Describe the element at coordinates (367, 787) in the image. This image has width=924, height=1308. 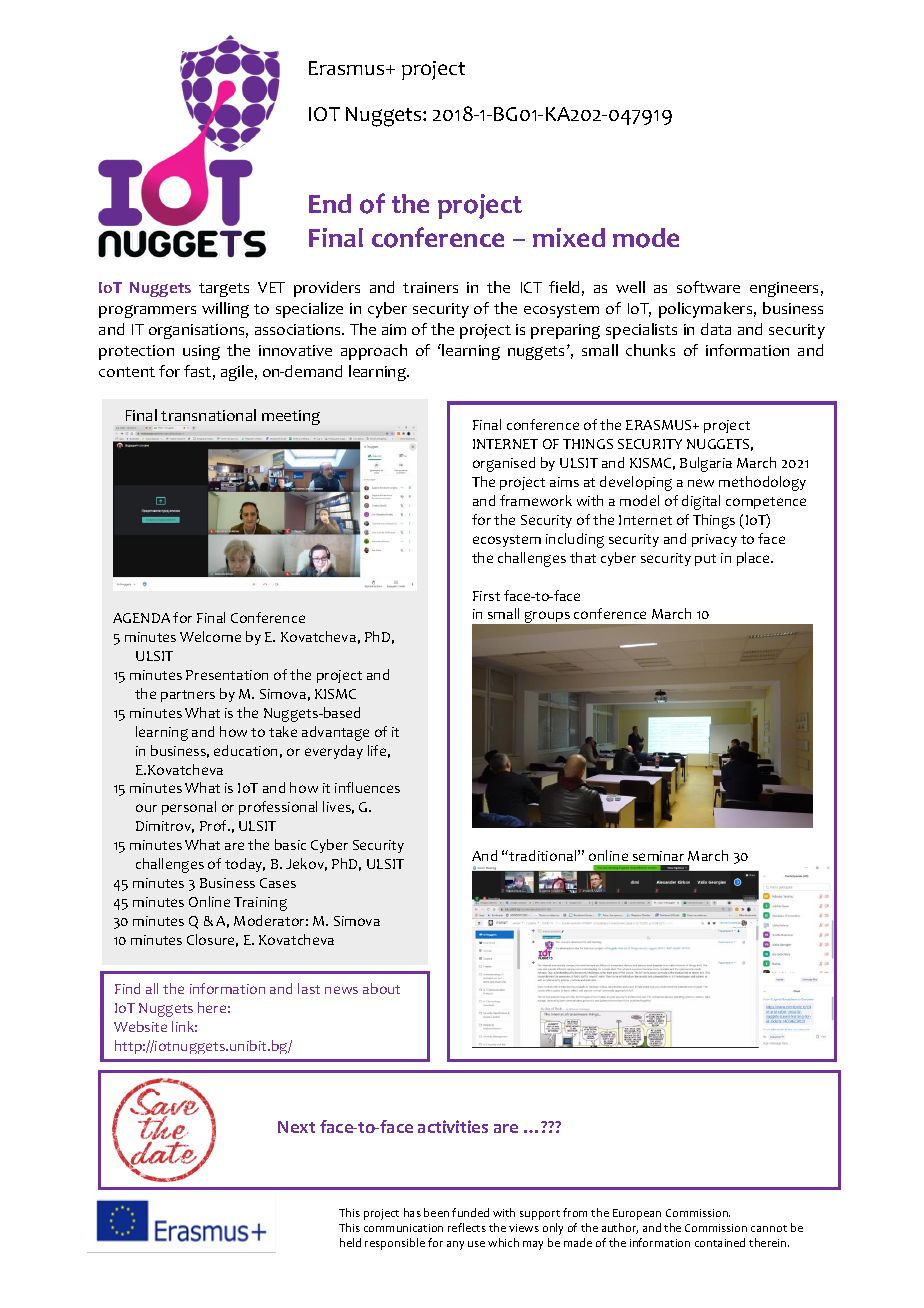
I see `influences` at that location.
